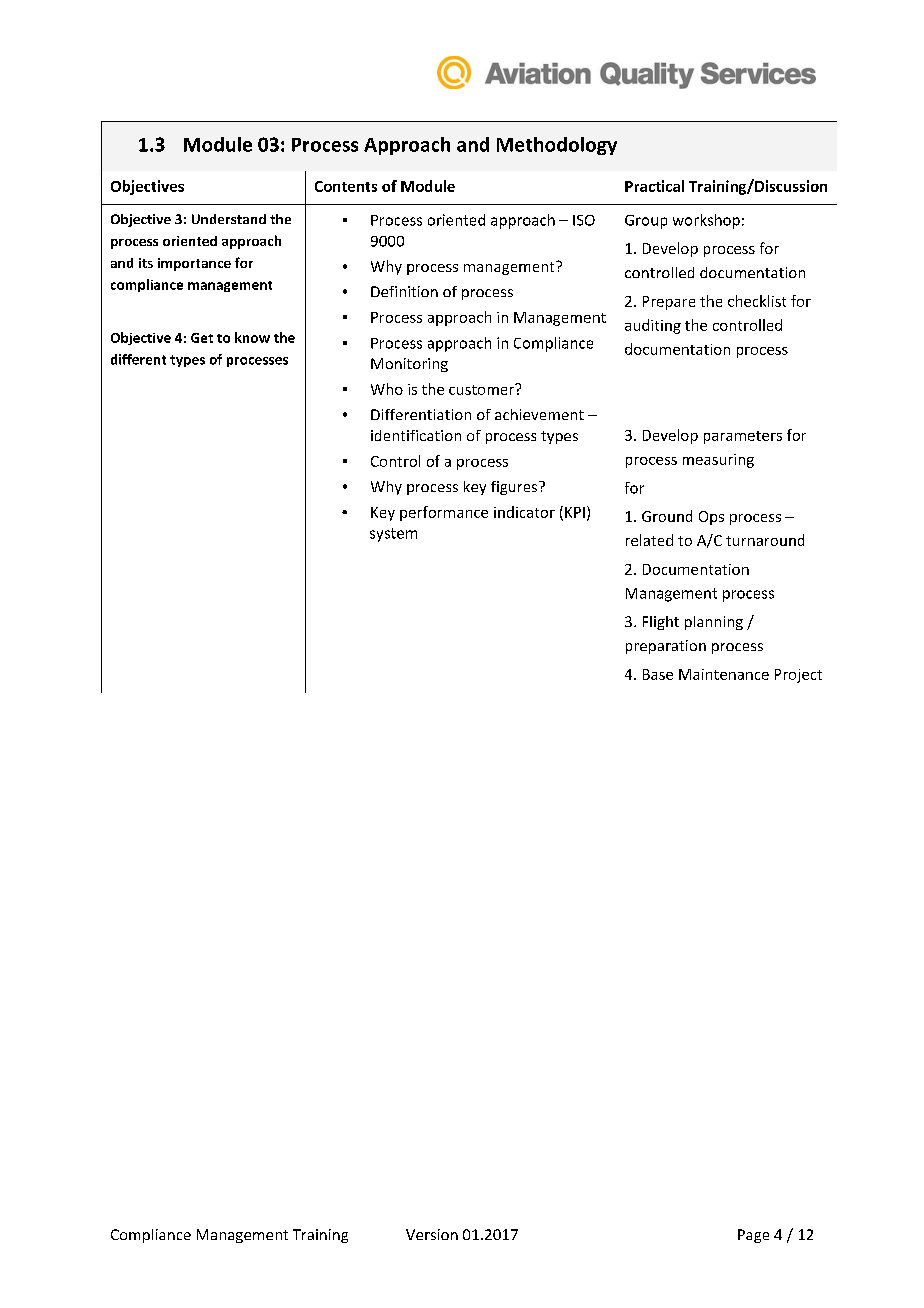  Describe the element at coordinates (229, 219) in the image. I see `Understand` at that location.
